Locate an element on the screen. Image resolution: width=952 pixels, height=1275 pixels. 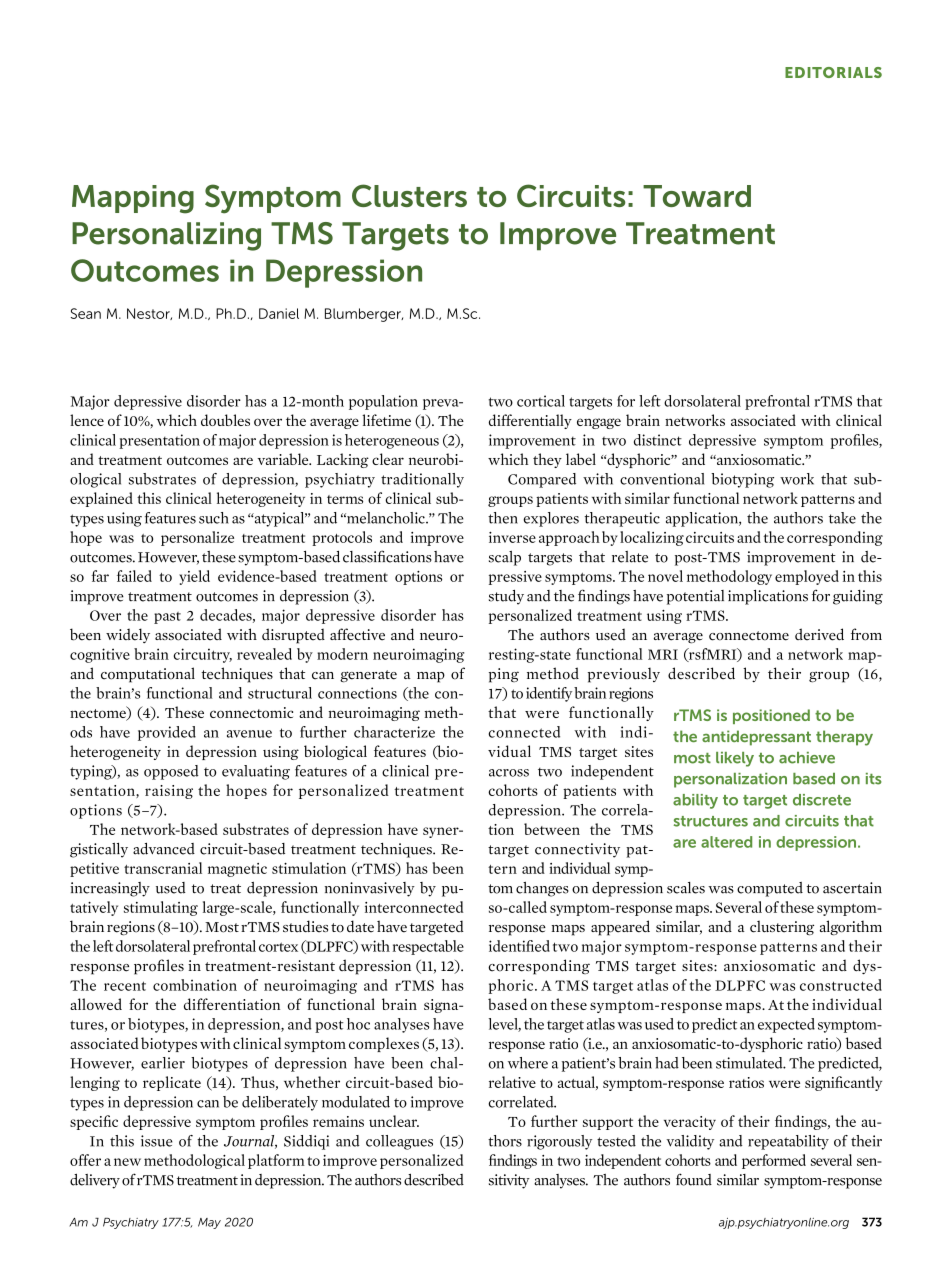
across is located at coordinates (509, 773).
